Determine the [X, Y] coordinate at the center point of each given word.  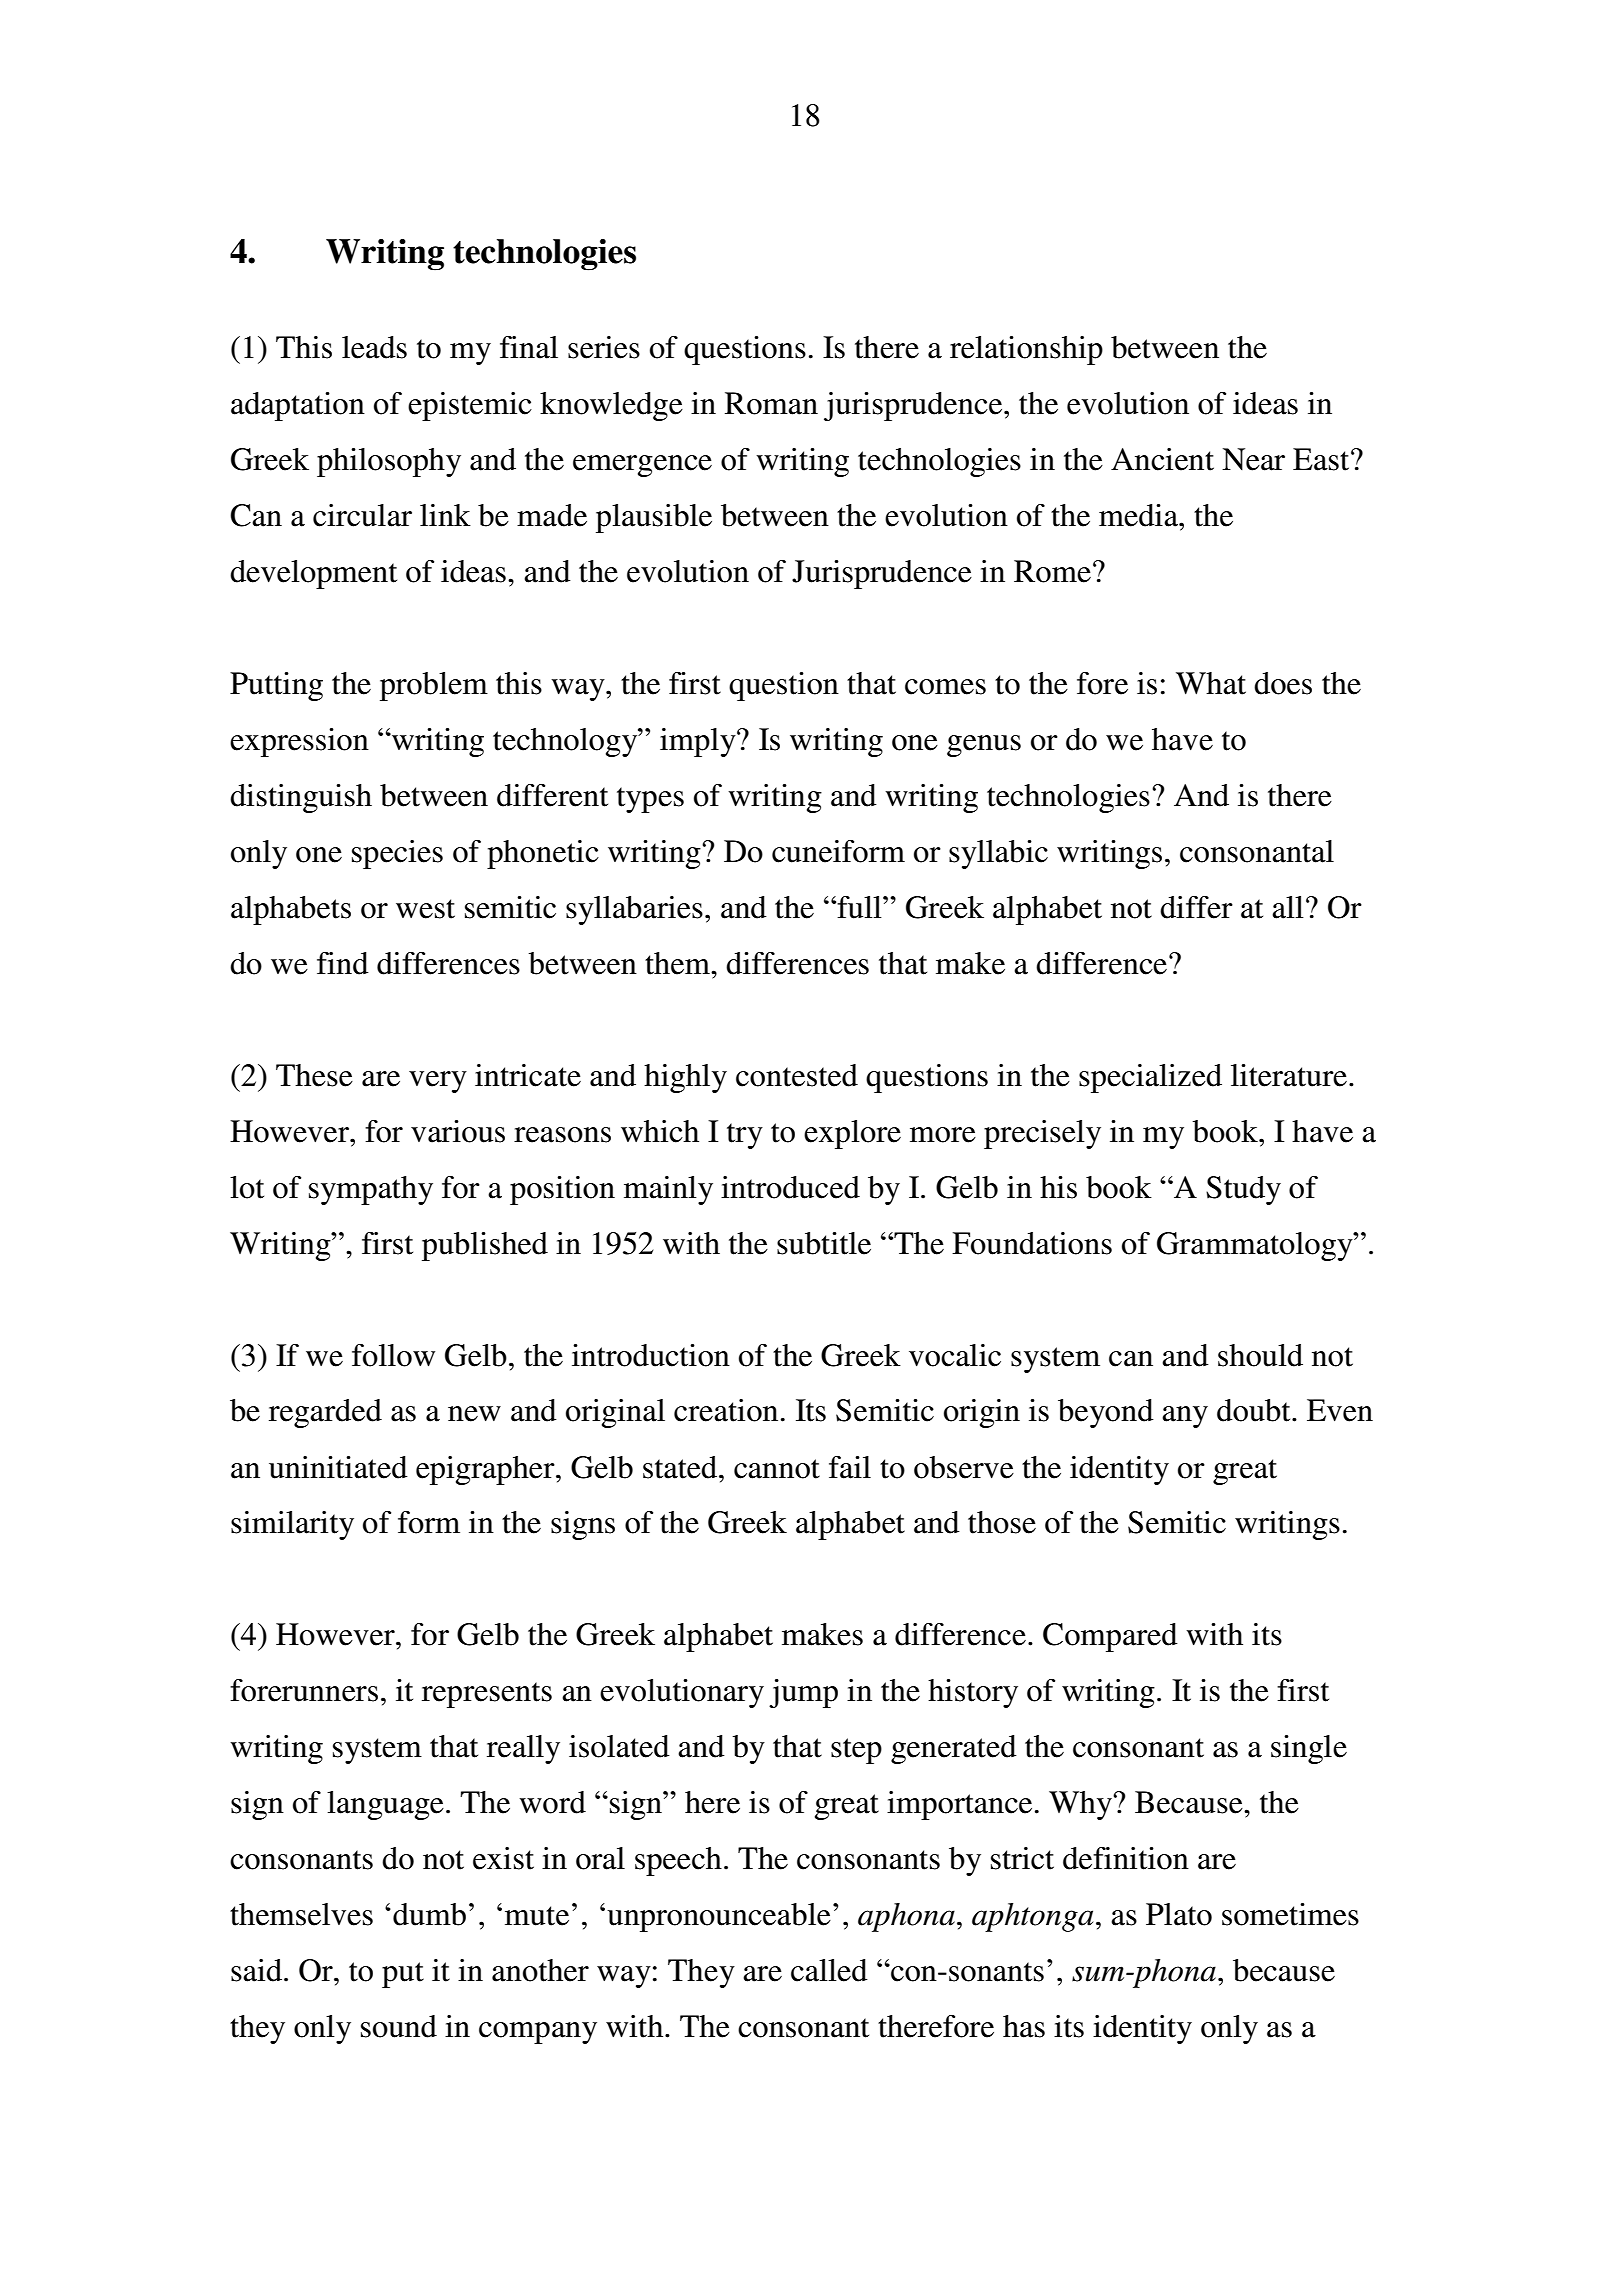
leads [374, 347]
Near [1253, 459]
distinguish [301, 798]
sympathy [371, 1190]
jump [803, 1693]
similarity [292, 1525]
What [1211, 683]
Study [1243, 1190]
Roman [771, 403]
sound [399, 2026]
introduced [790, 1187]
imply [699, 742]
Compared [1110, 1637]
